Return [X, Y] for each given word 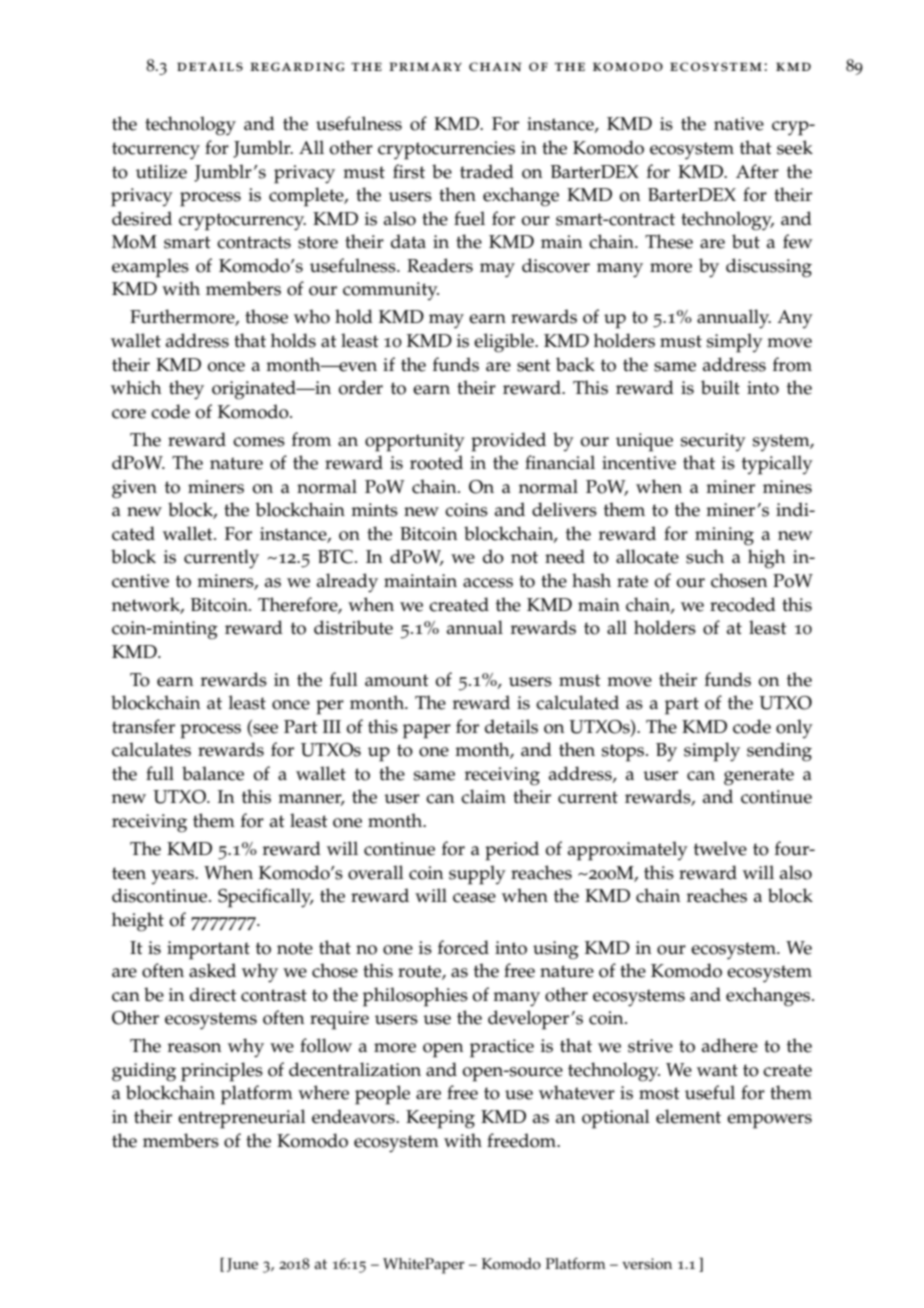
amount [397, 680]
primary [425, 66]
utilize [161, 171]
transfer [143, 726]
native [739, 124]
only [794, 728]
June [242, 1265]
